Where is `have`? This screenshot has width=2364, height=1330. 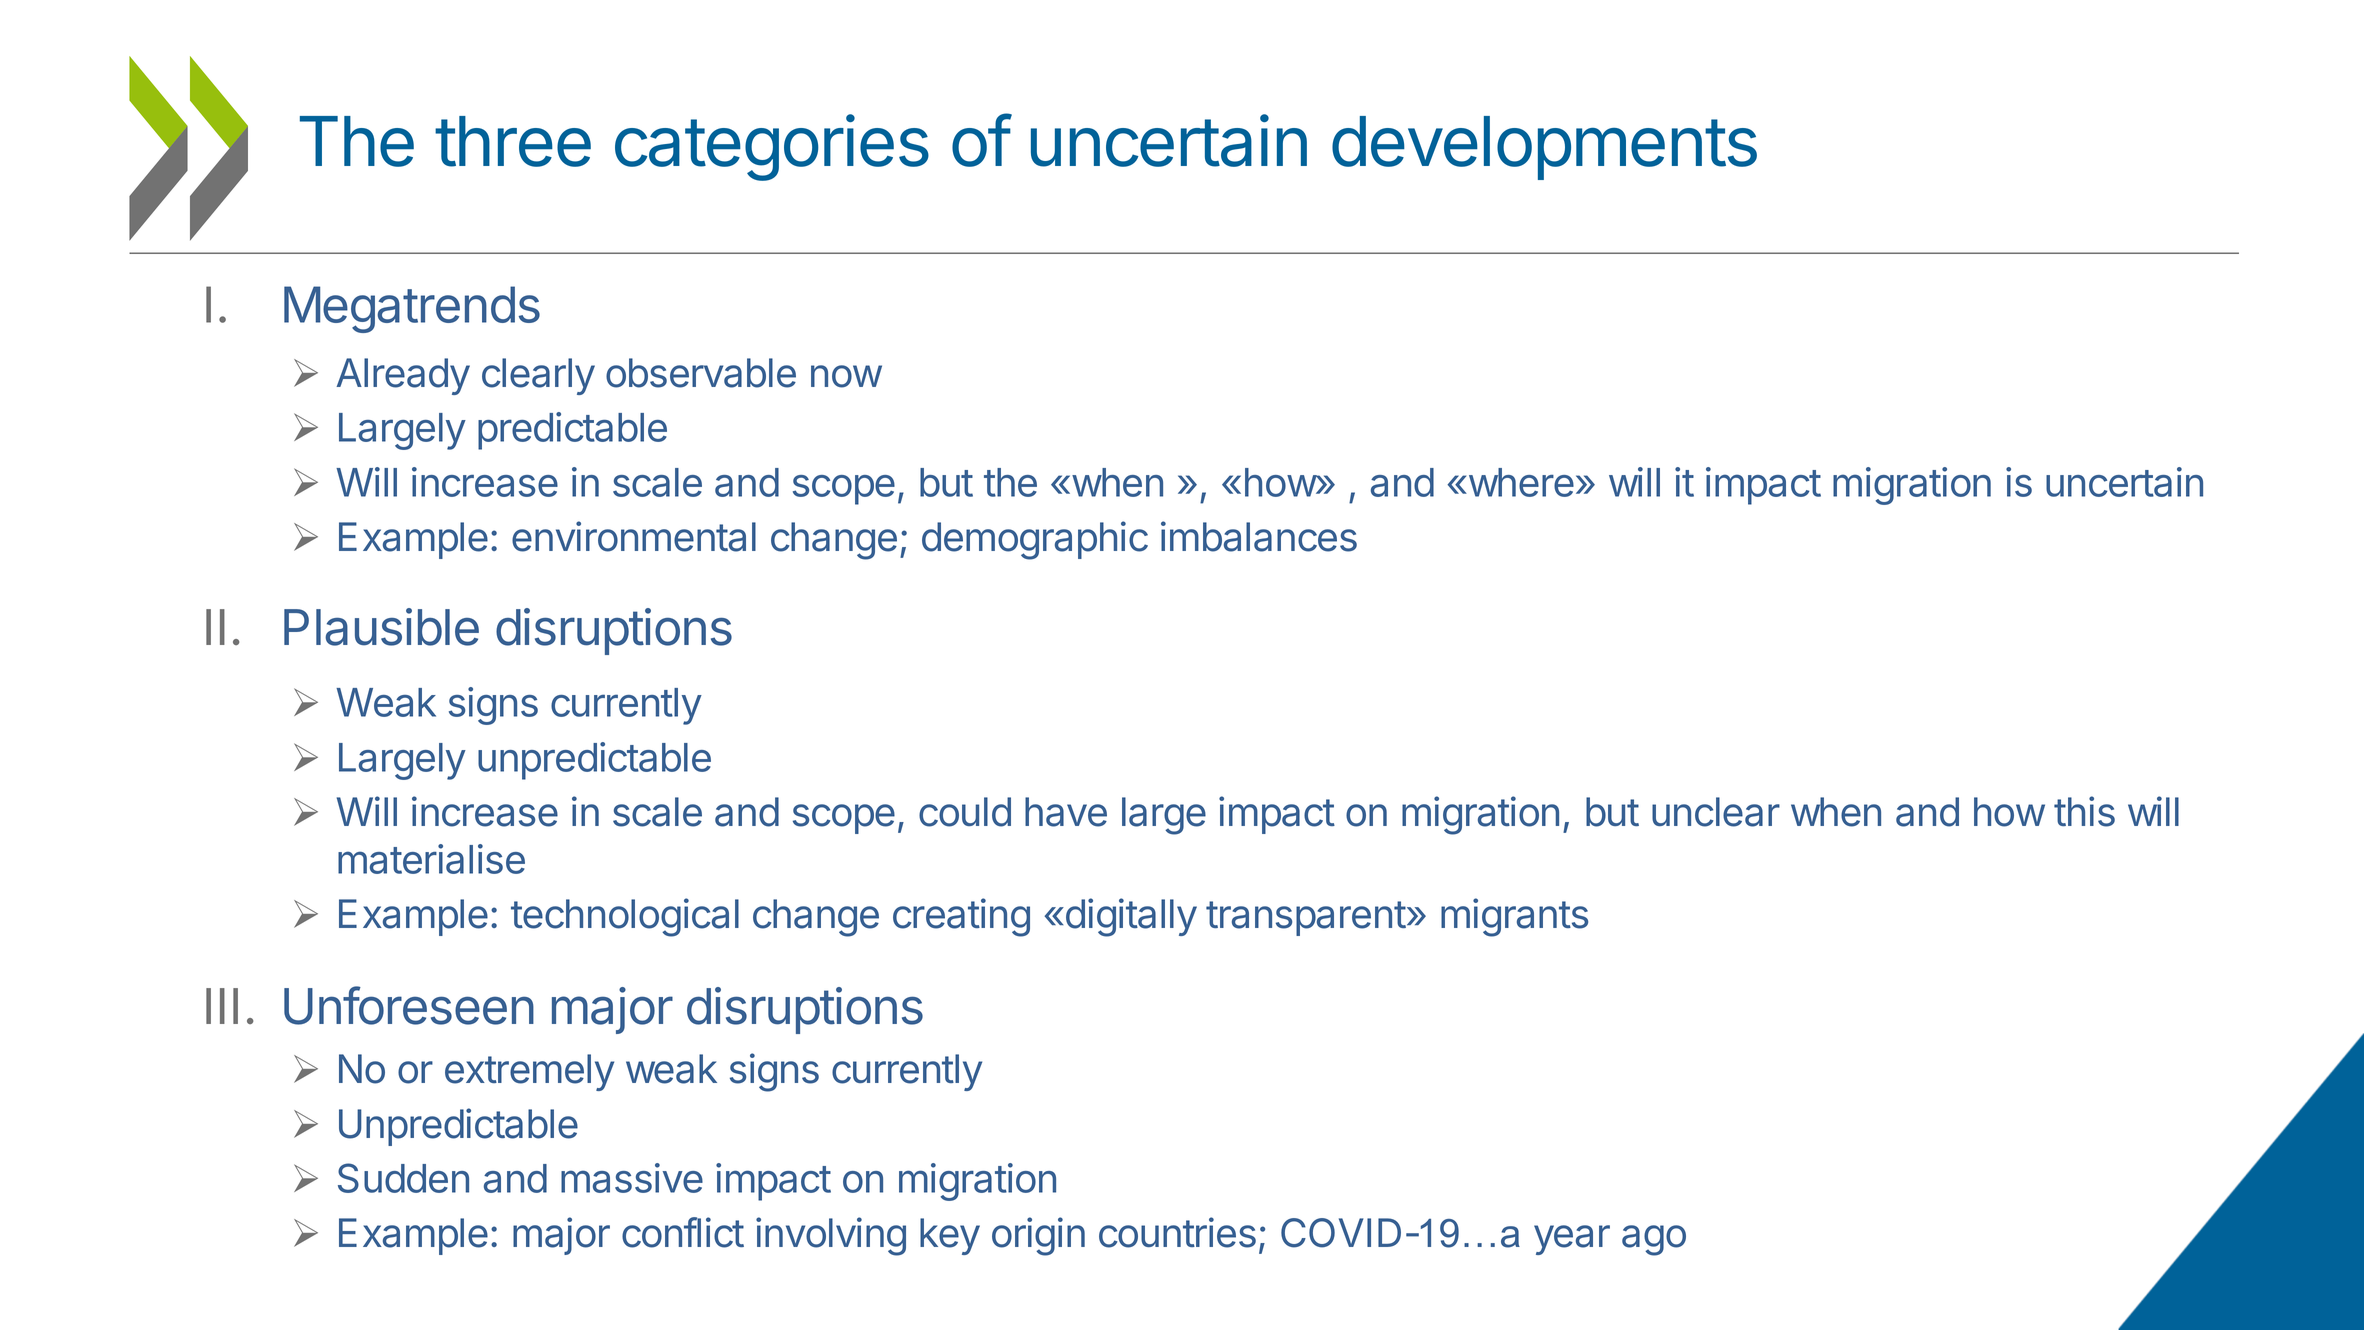
have is located at coordinates (1066, 812).
